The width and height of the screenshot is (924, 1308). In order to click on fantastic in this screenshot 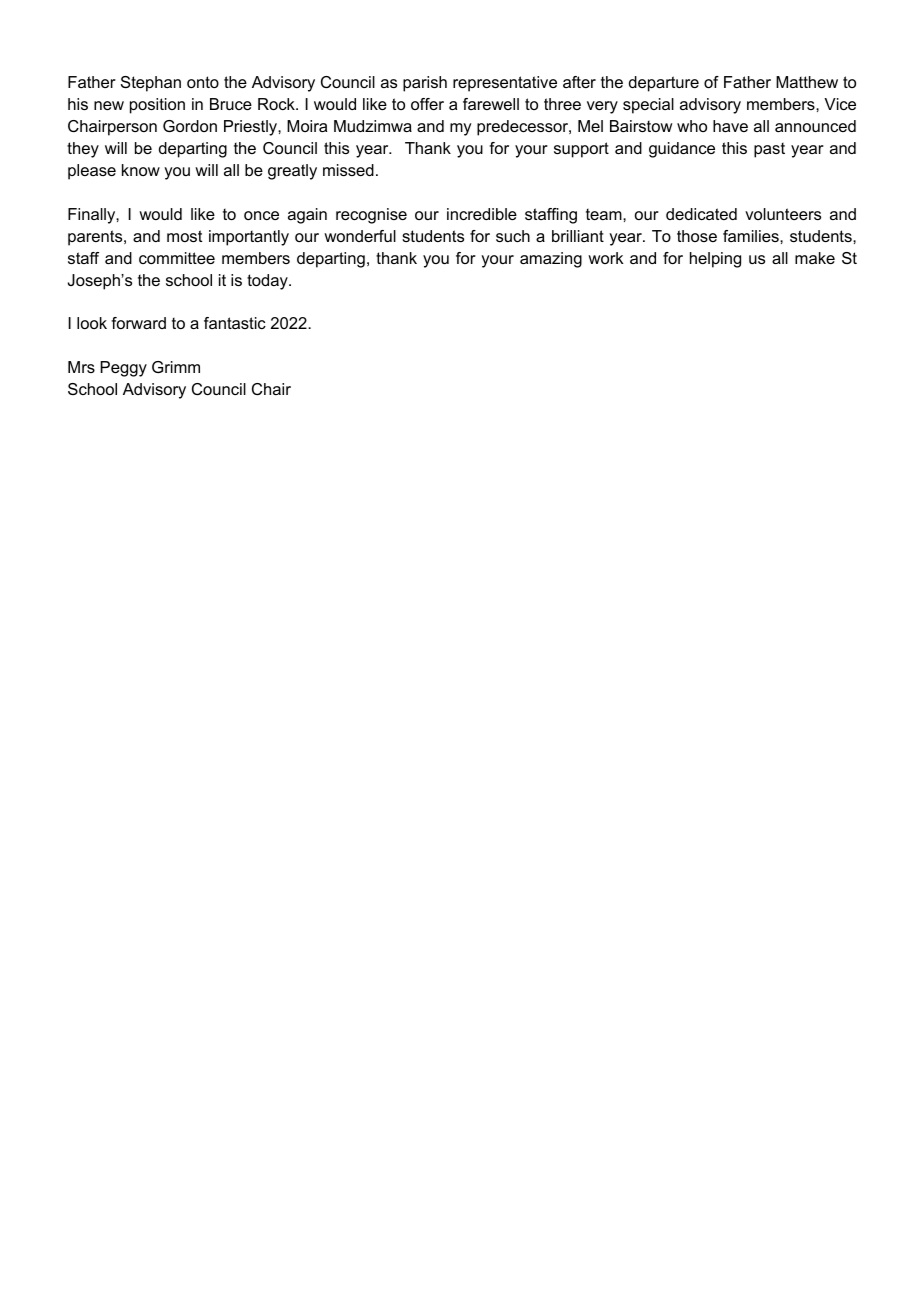, I will do `click(235, 323)`.
